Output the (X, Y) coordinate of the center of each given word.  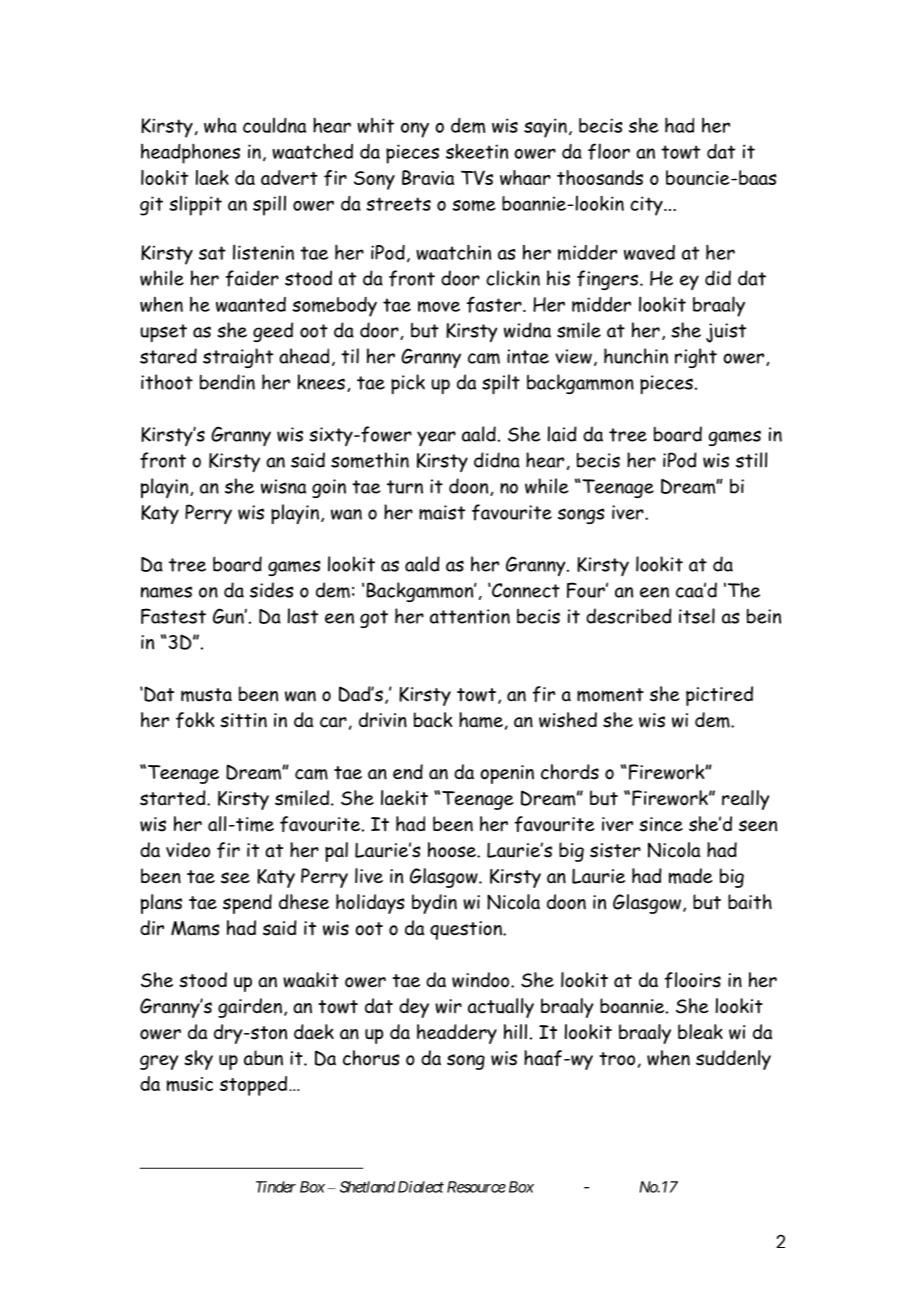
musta (206, 695)
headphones (190, 153)
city (647, 206)
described (629, 616)
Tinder (276, 1187)
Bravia (428, 177)
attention (470, 616)
